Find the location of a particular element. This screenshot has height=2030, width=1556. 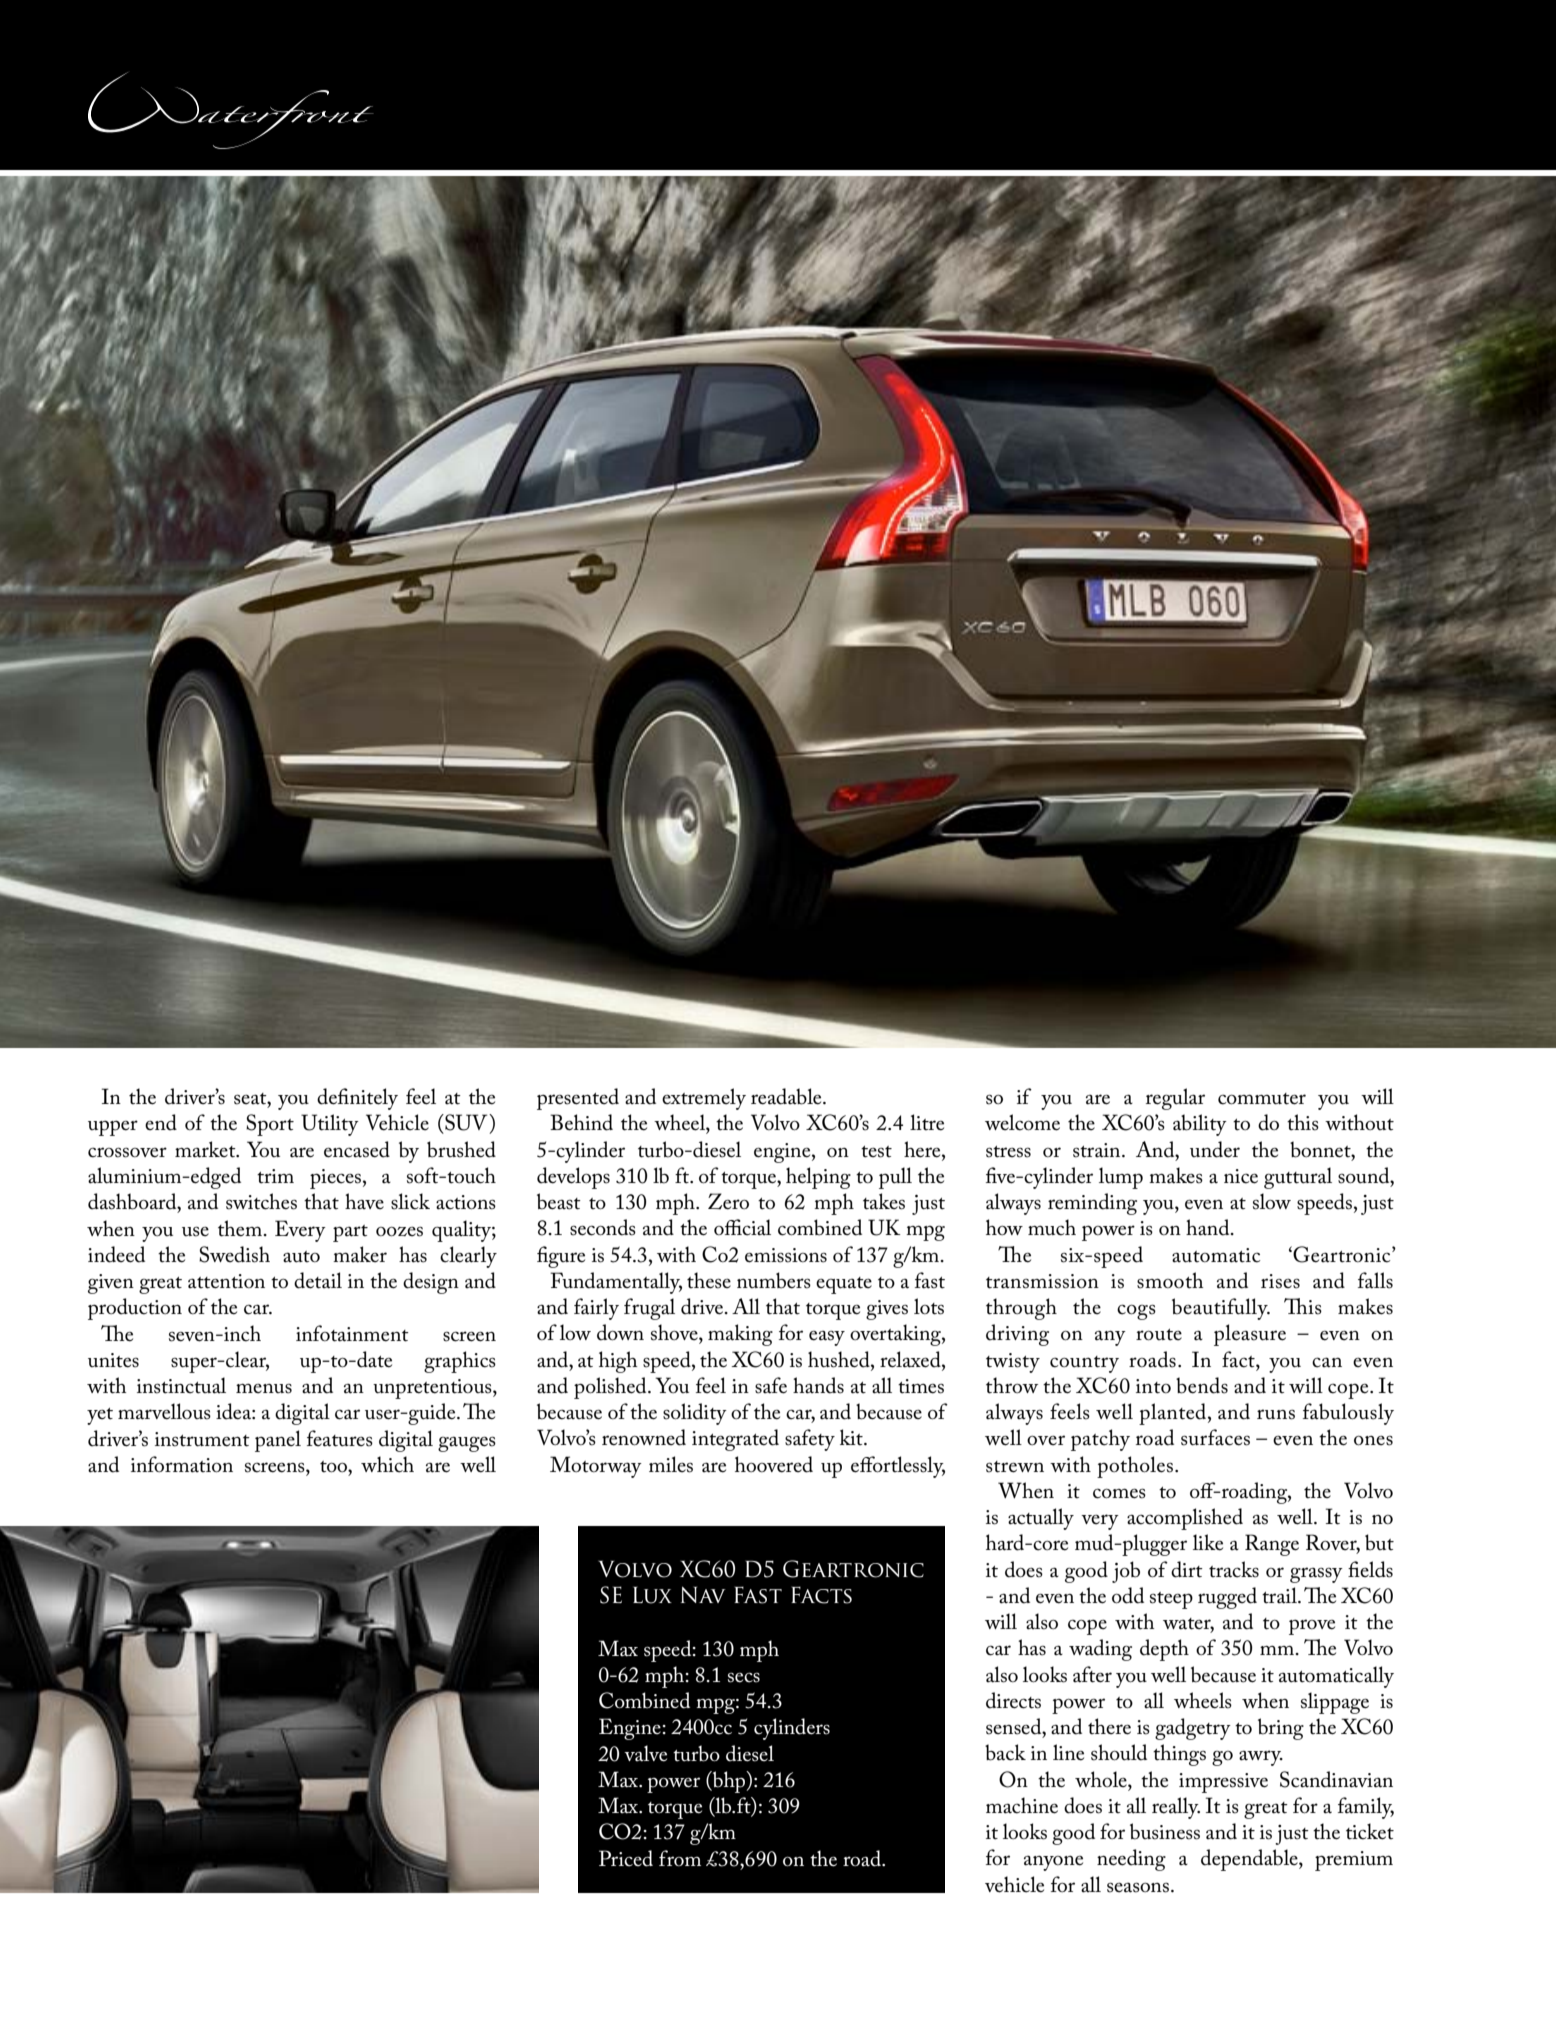

bends is located at coordinates (1202, 1385).
